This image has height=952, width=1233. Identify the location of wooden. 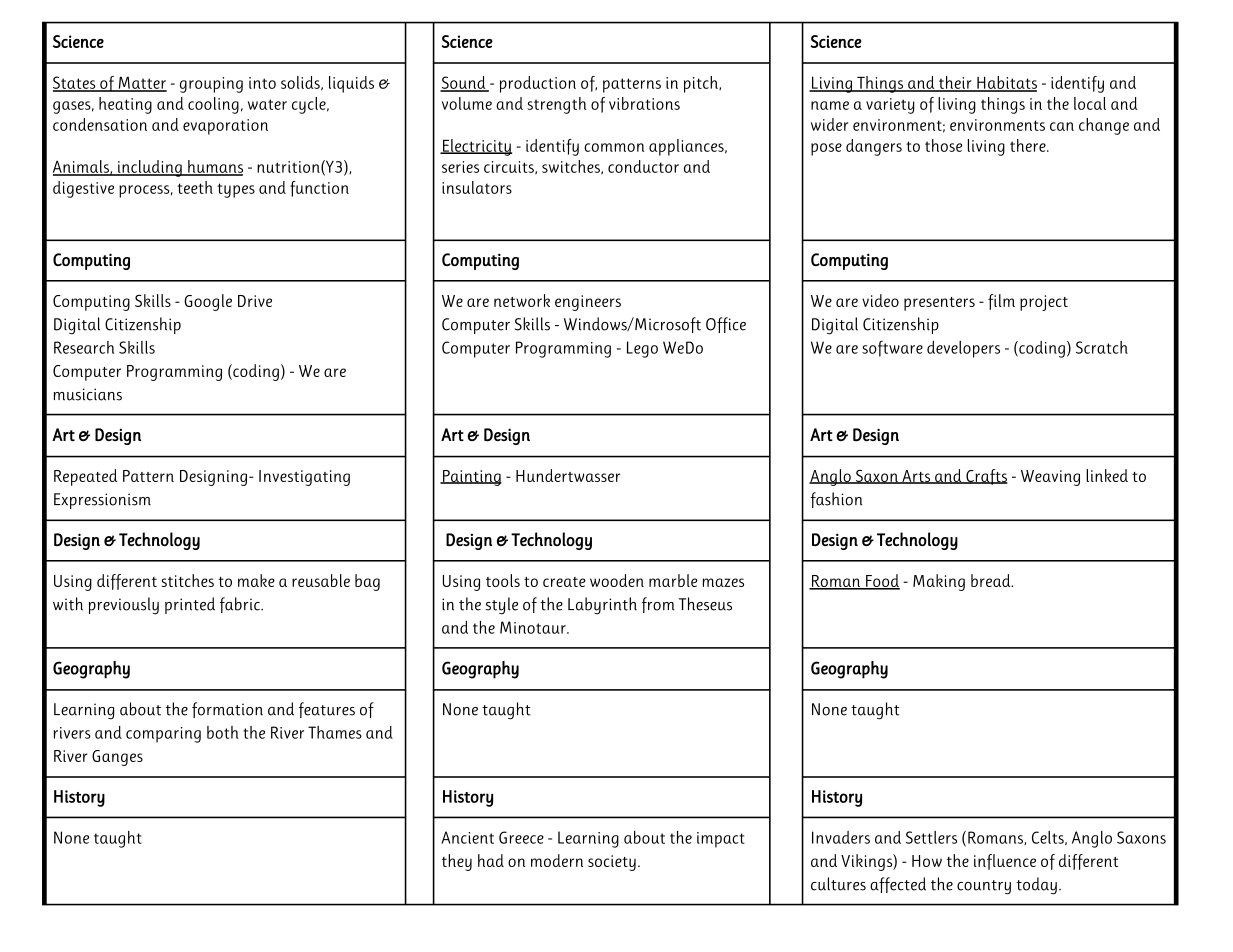
(617, 580).
